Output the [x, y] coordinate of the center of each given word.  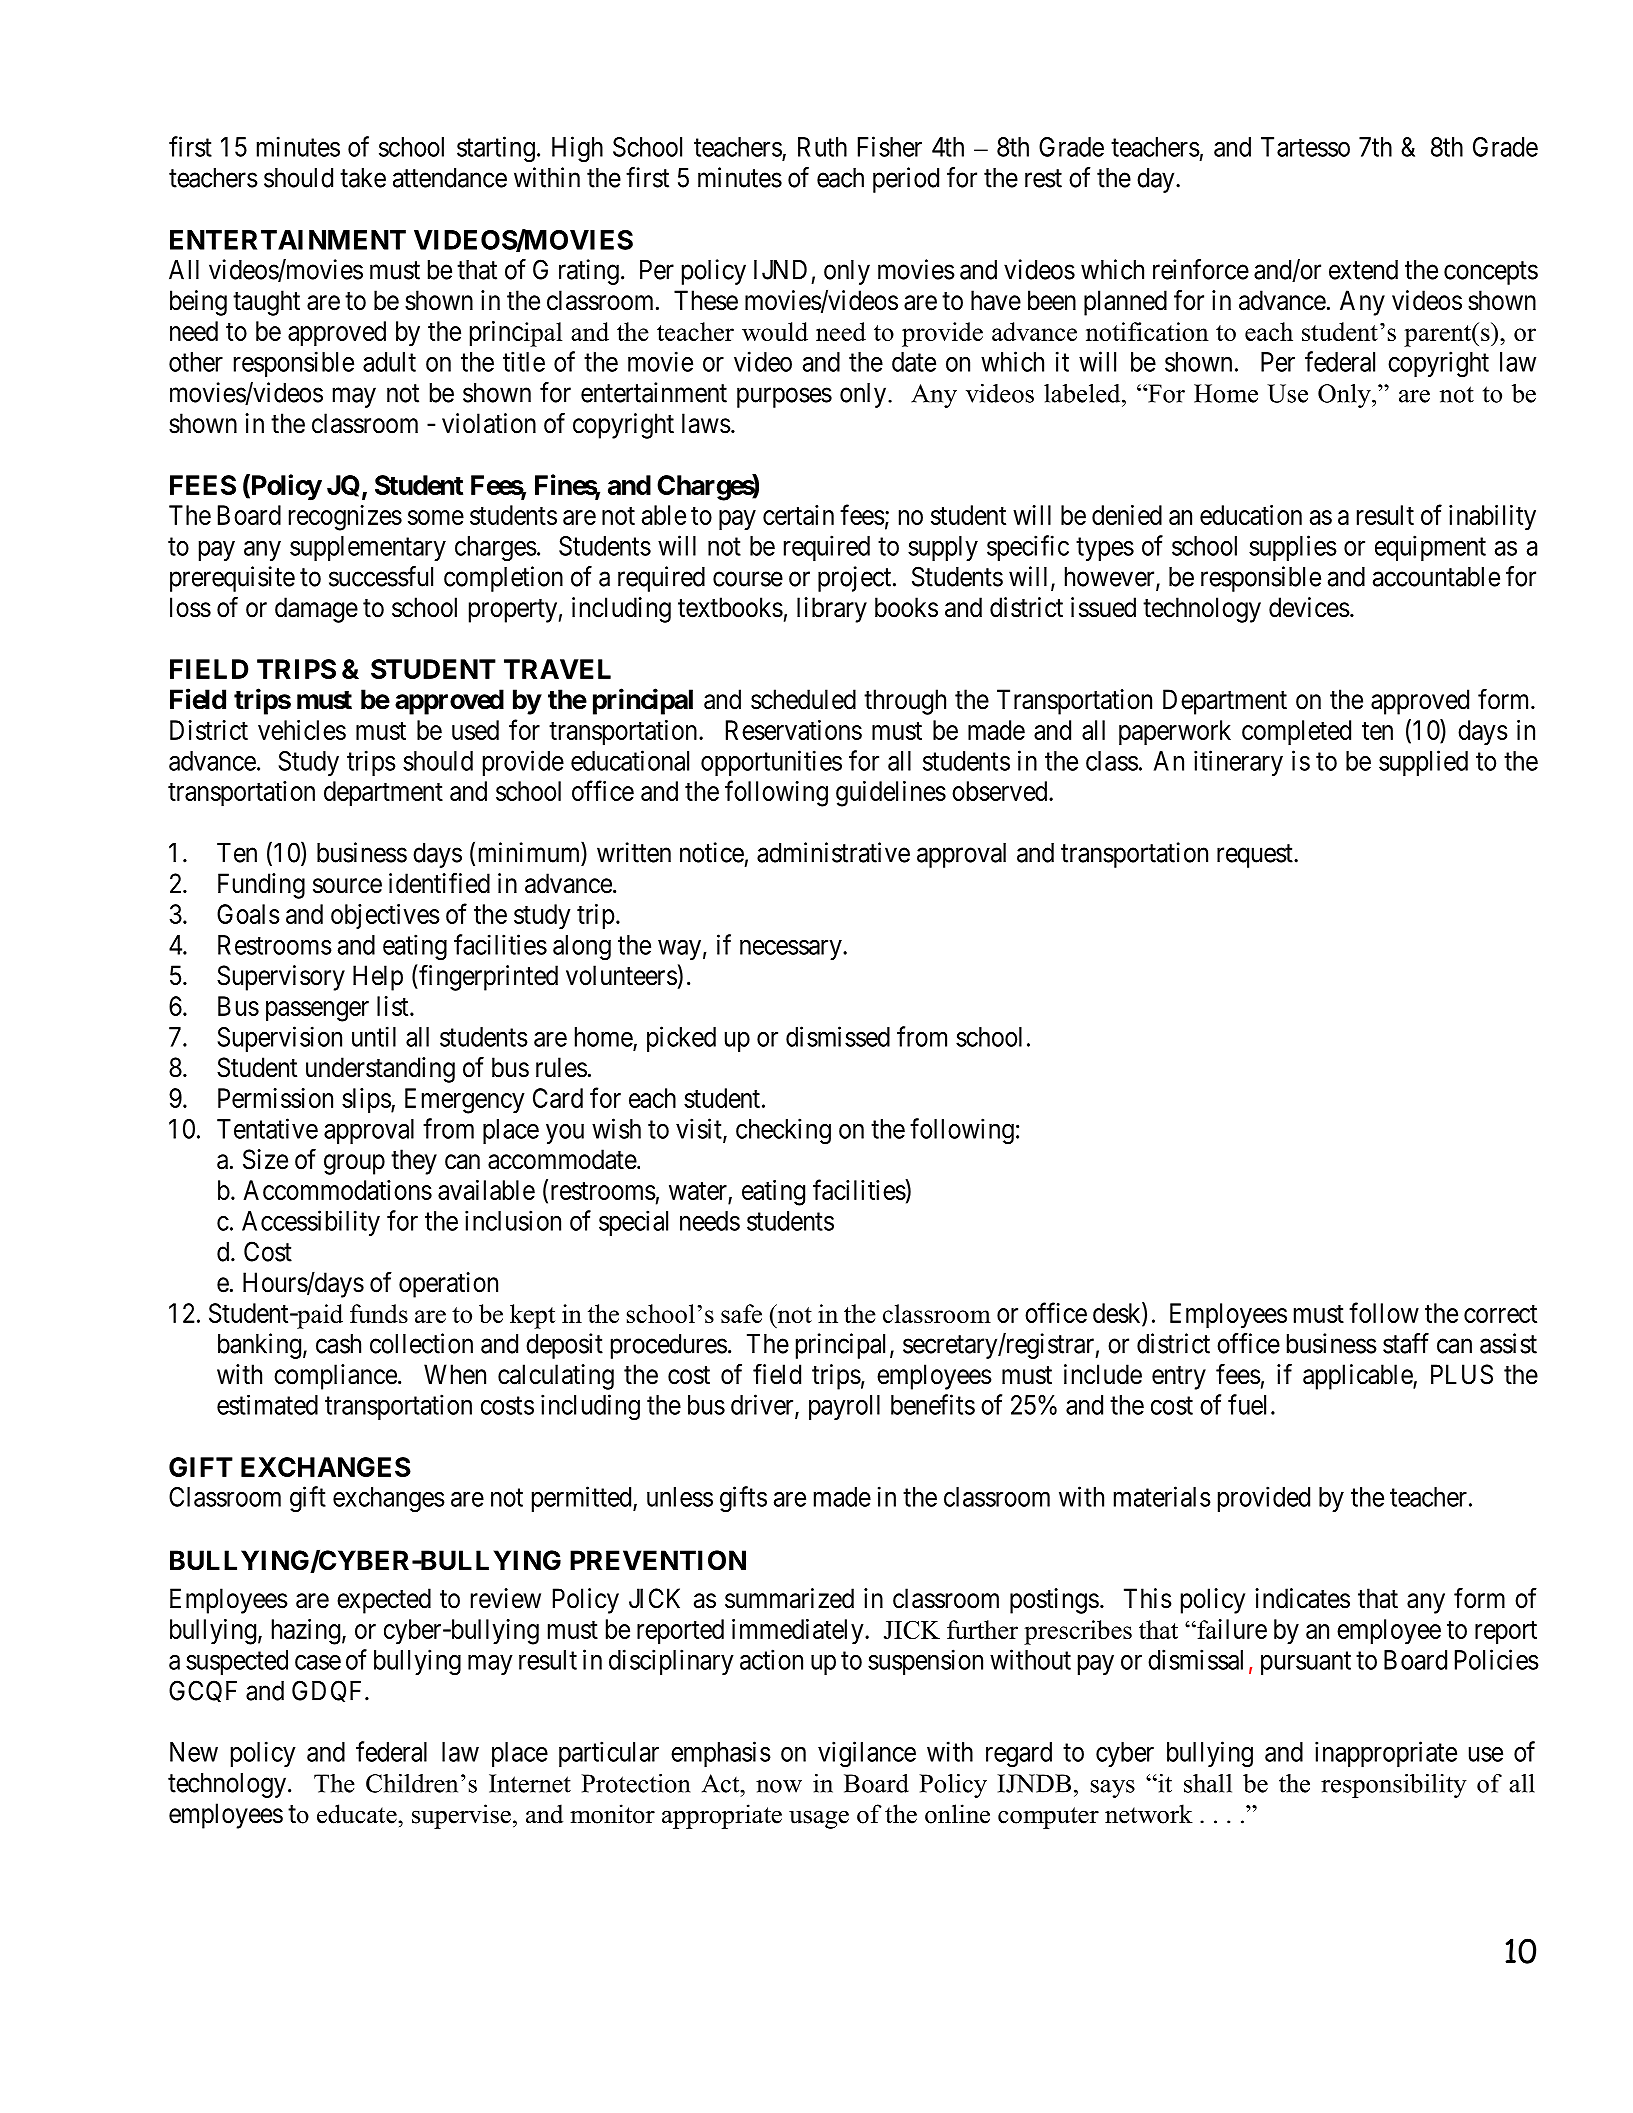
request [1256, 856]
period [906, 180]
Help [378, 978]
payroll [844, 1407]
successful [381, 576]
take [363, 178]
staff [1406, 1343]
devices [1309, 607]
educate [358, 1814]
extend [1363, 270]
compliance [335, 1377]
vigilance [867, 1754]
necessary [792, 950]
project [856, 579]
